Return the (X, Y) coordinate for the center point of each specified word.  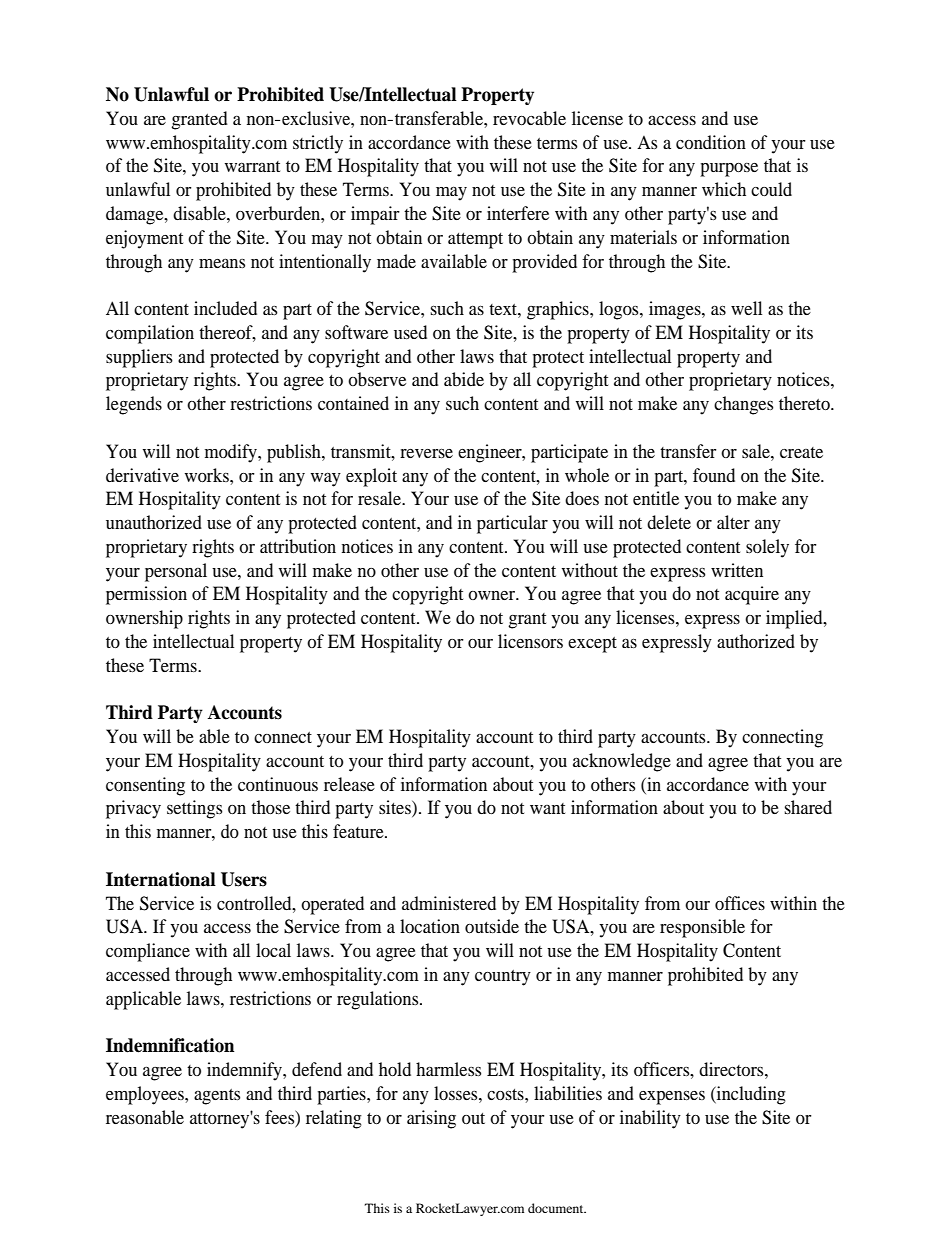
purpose (729, 170)
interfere (518, 213)
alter (733, 522)
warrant (252, 166)
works (208, 475)
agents (217, 1097)
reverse (426, 453)
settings (194, 809)
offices (740, 903)
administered (449, 903)
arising (431, 1119)
